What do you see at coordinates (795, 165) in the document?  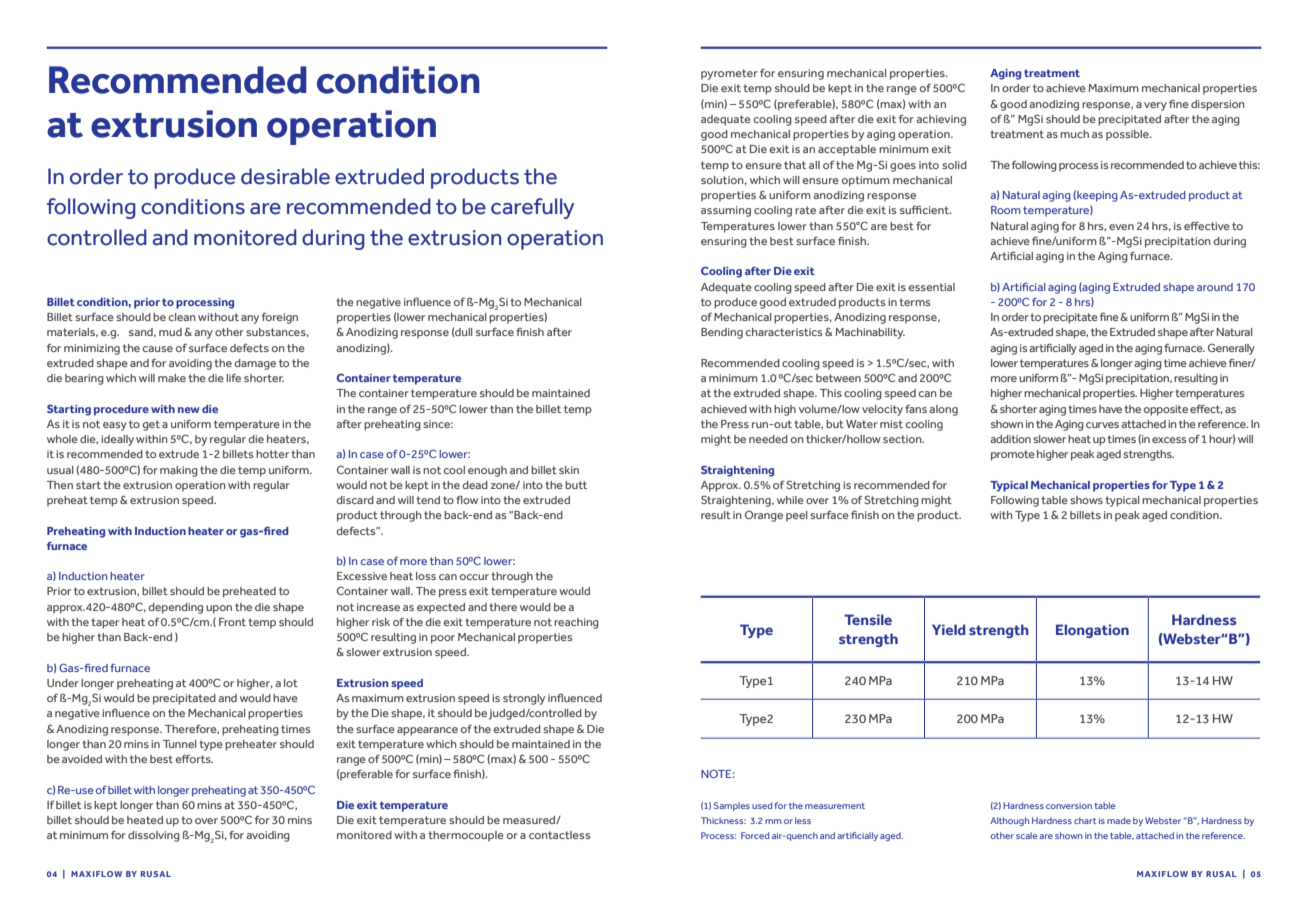 I see `that` at bounding box center [795, 165].
